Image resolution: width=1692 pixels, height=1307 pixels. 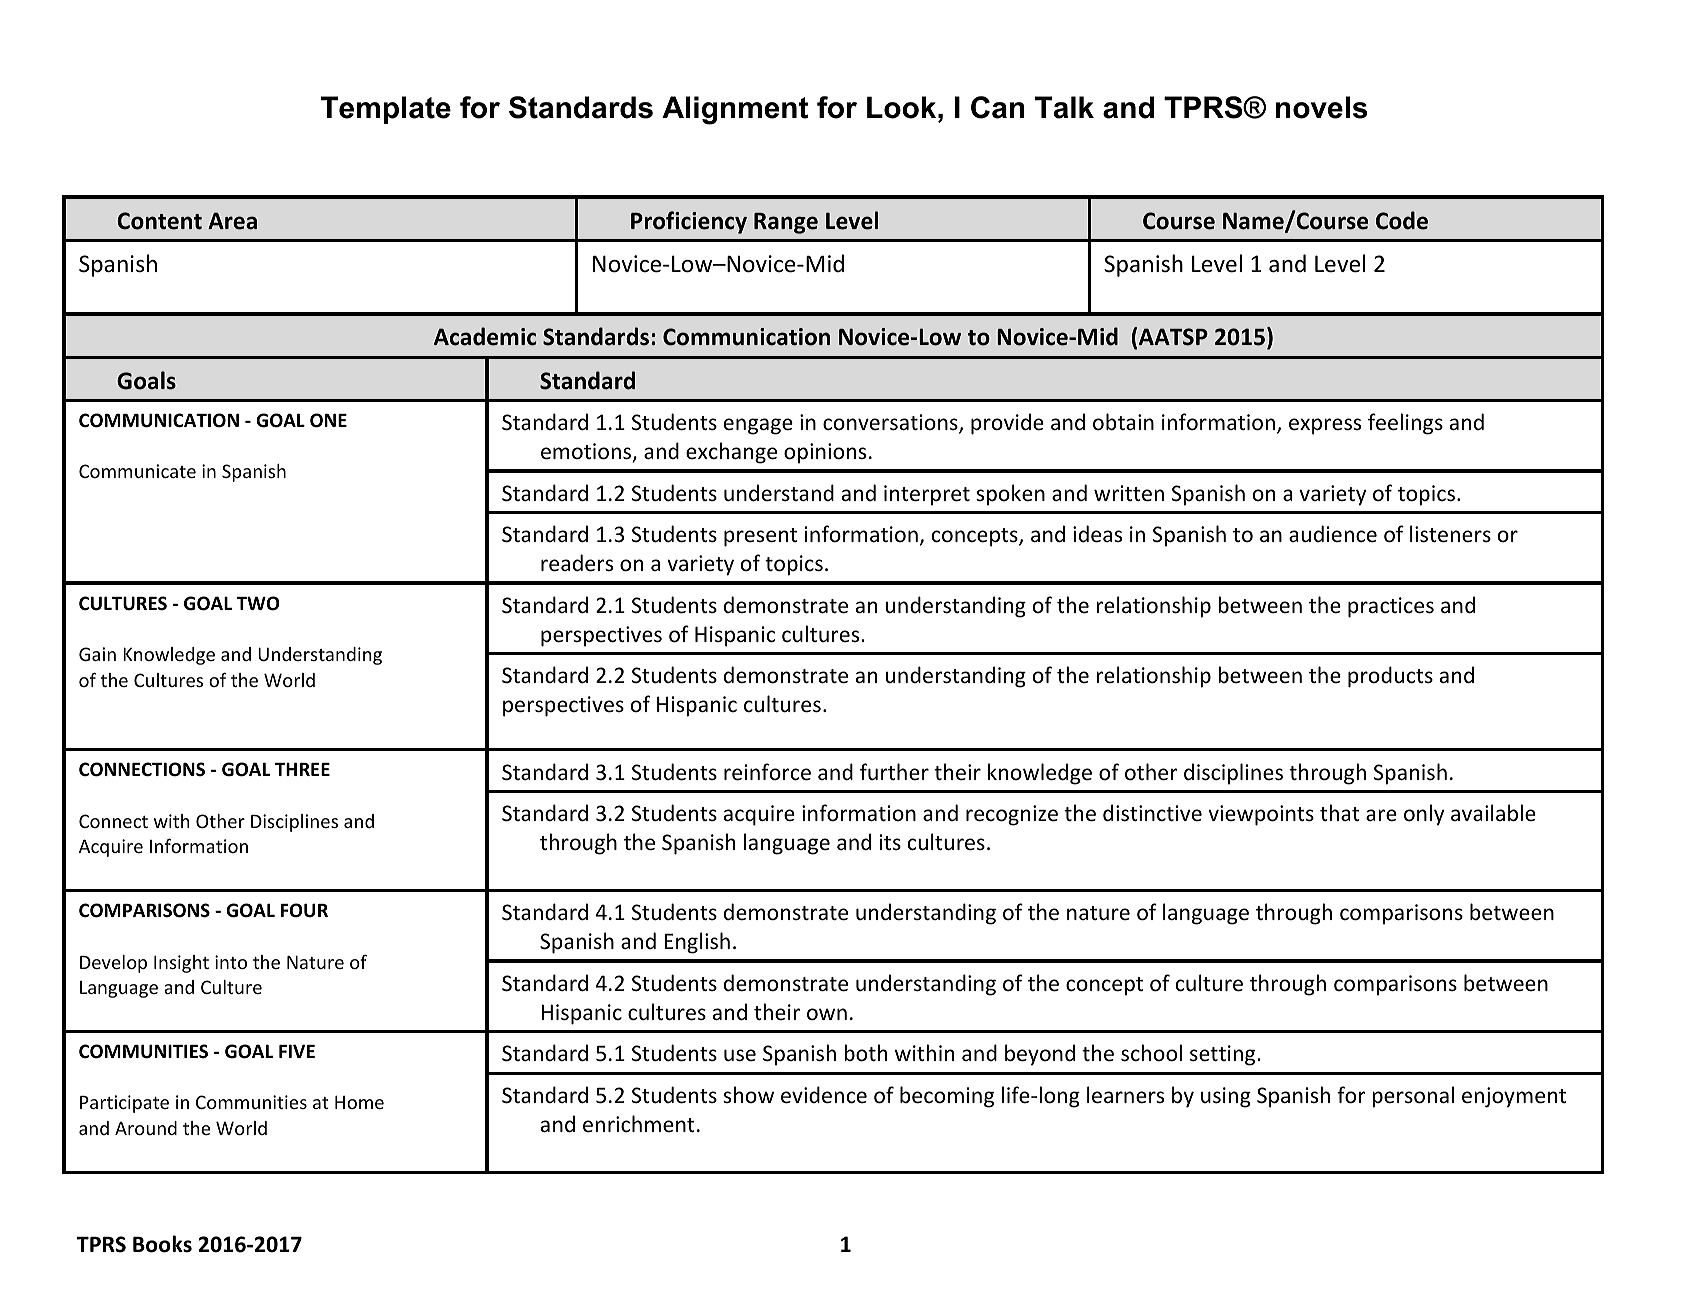 I want to click on into, so click(x=231, y=962).
